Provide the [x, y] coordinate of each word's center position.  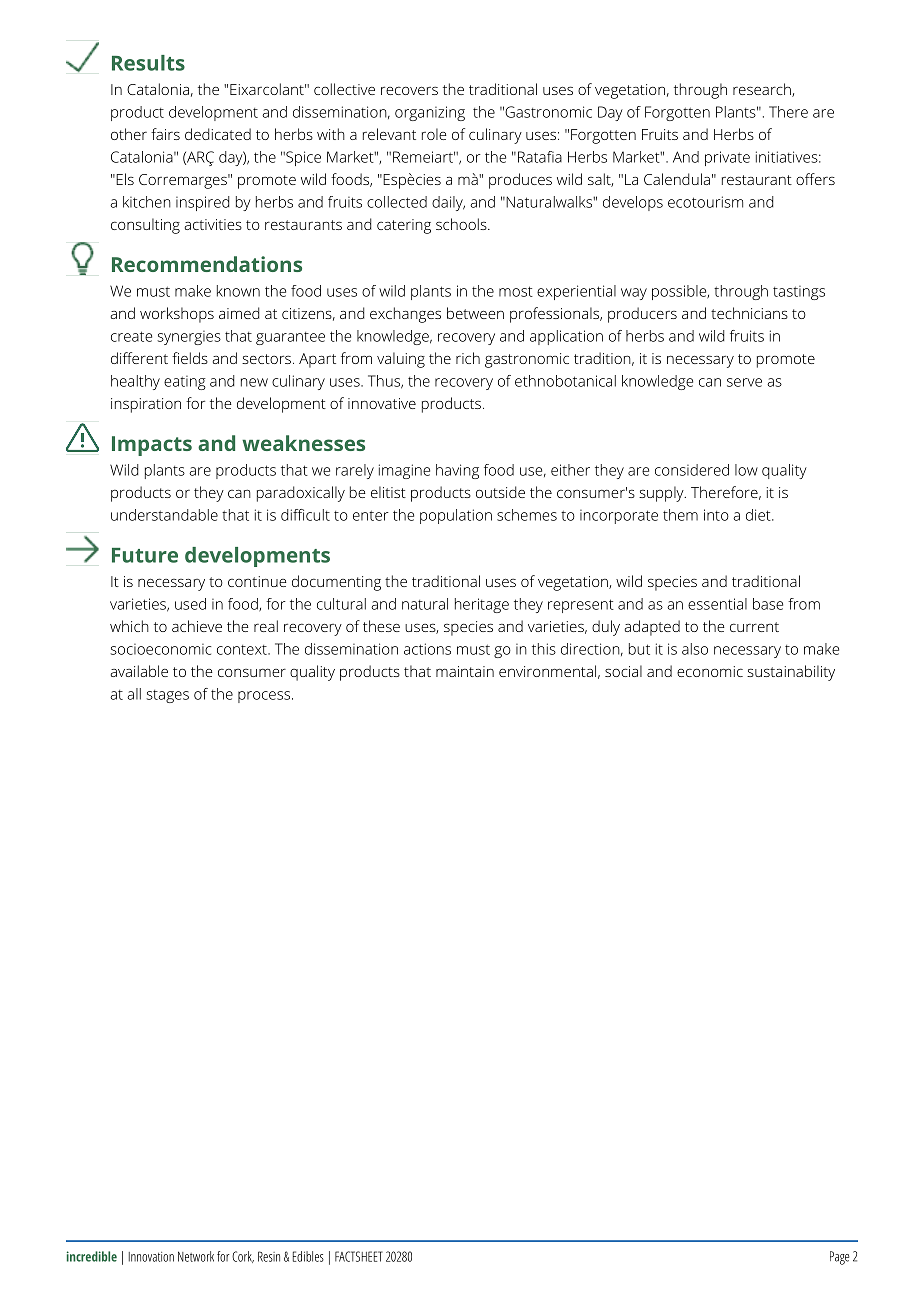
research [763, 90]
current [754, 627]
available [139, 671]
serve [744, 382]
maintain [465, 671]
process [265, 697]
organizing [430, 113]
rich [468, 358]
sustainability [791, 673]
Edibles [308, 1256]
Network [196, 1256]
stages [167, 696]
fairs [165, 134]
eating [185, 383]
